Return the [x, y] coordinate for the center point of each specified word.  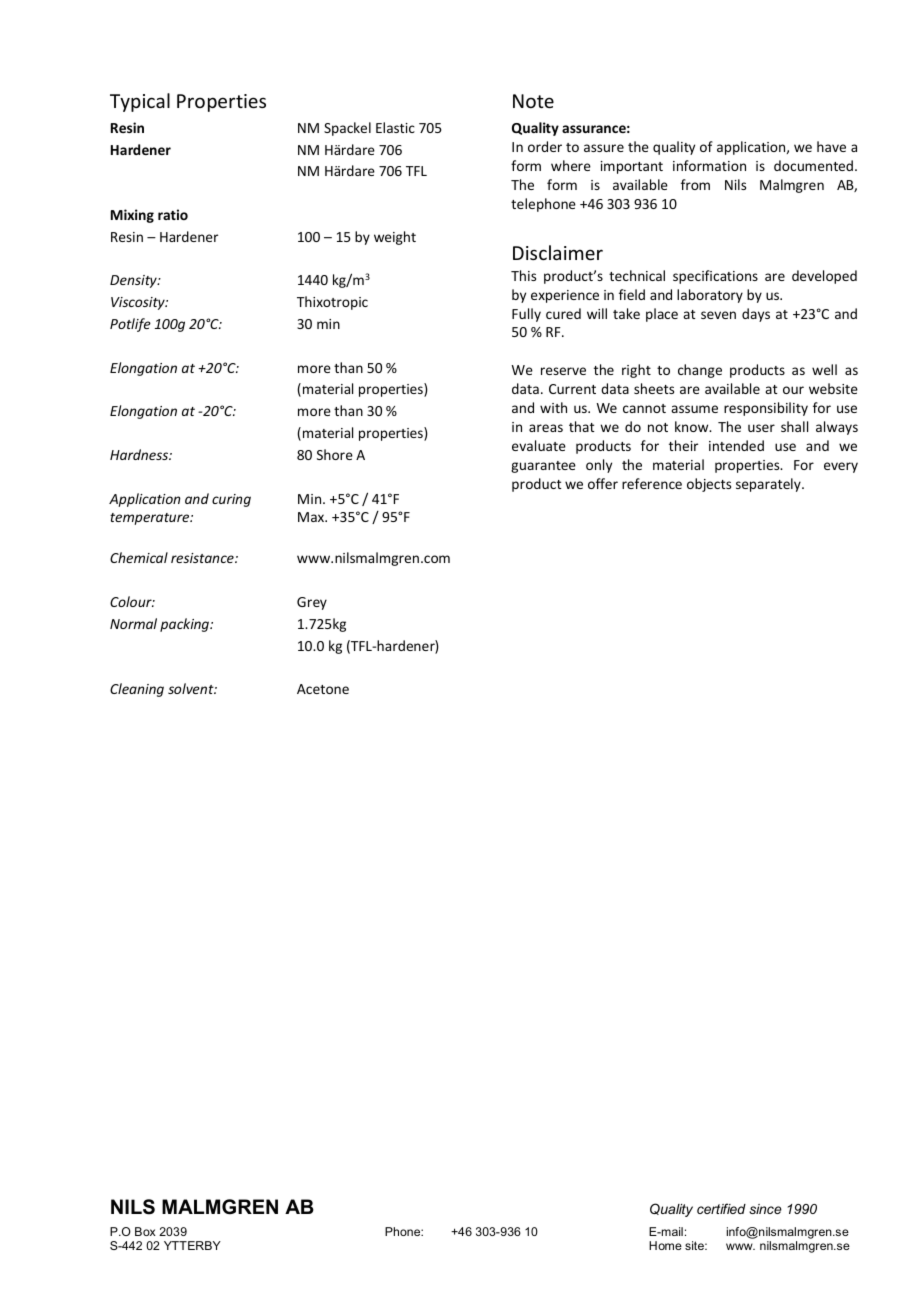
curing [231, 500]
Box [145, 1231]
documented [813, 165]
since [765, 1209]
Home [665, 1245]
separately [769, 485]
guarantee [543, 467]
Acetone [323, 689]
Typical [140, 102]
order [545, 146]
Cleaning [137, 690]
